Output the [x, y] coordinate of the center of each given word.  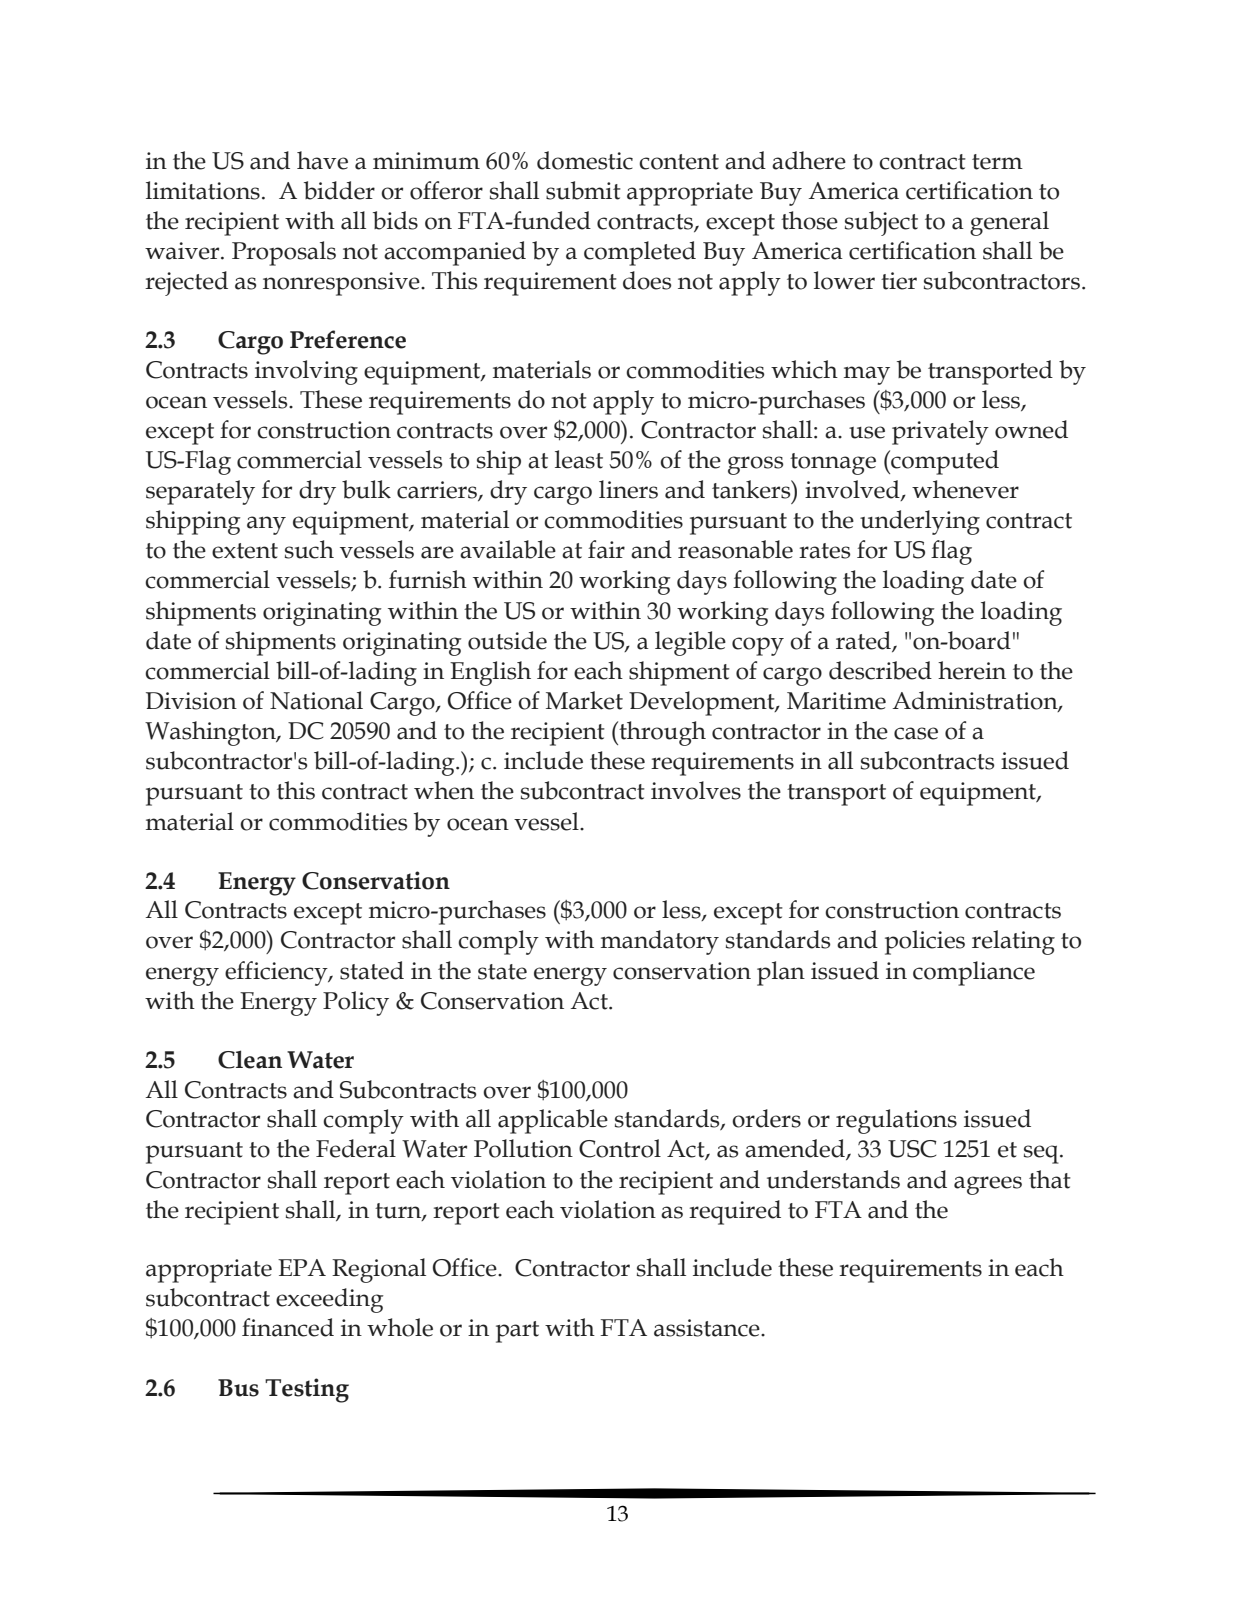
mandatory [660, 942]
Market [584, 700]
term [997, 162]
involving [306, 372]
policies [925, 942]
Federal [356, 1148]
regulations [896, 1121]
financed [288, 1327]
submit [583, 190]
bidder [339, 190]
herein [972, 670]
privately [940, 432]
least [579, 459]
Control [620, 1148]
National [316, 700]
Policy [356, 1003]
